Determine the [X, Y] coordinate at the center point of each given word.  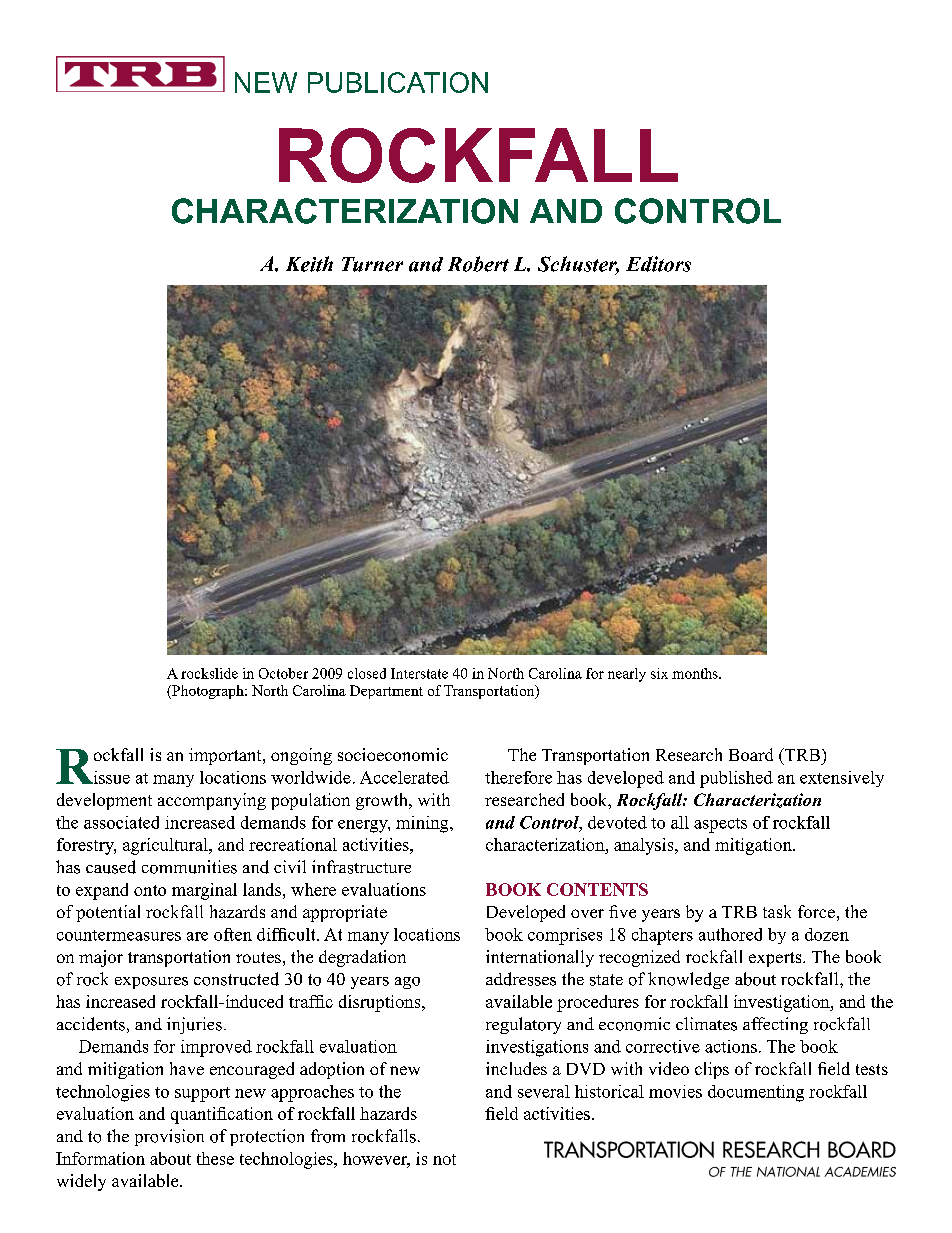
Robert [478, 264]
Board [751, 754]
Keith [309, 264]
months [696, 673]
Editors [658, 264]
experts [776, 959]
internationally [540, 958]
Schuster [578, 265]
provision [169, 1137]
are [197, 936]
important [226, 756]
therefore [518, 777]
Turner [372, 264]
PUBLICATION [398, 82]
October [283, 673]
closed [367, 673]
